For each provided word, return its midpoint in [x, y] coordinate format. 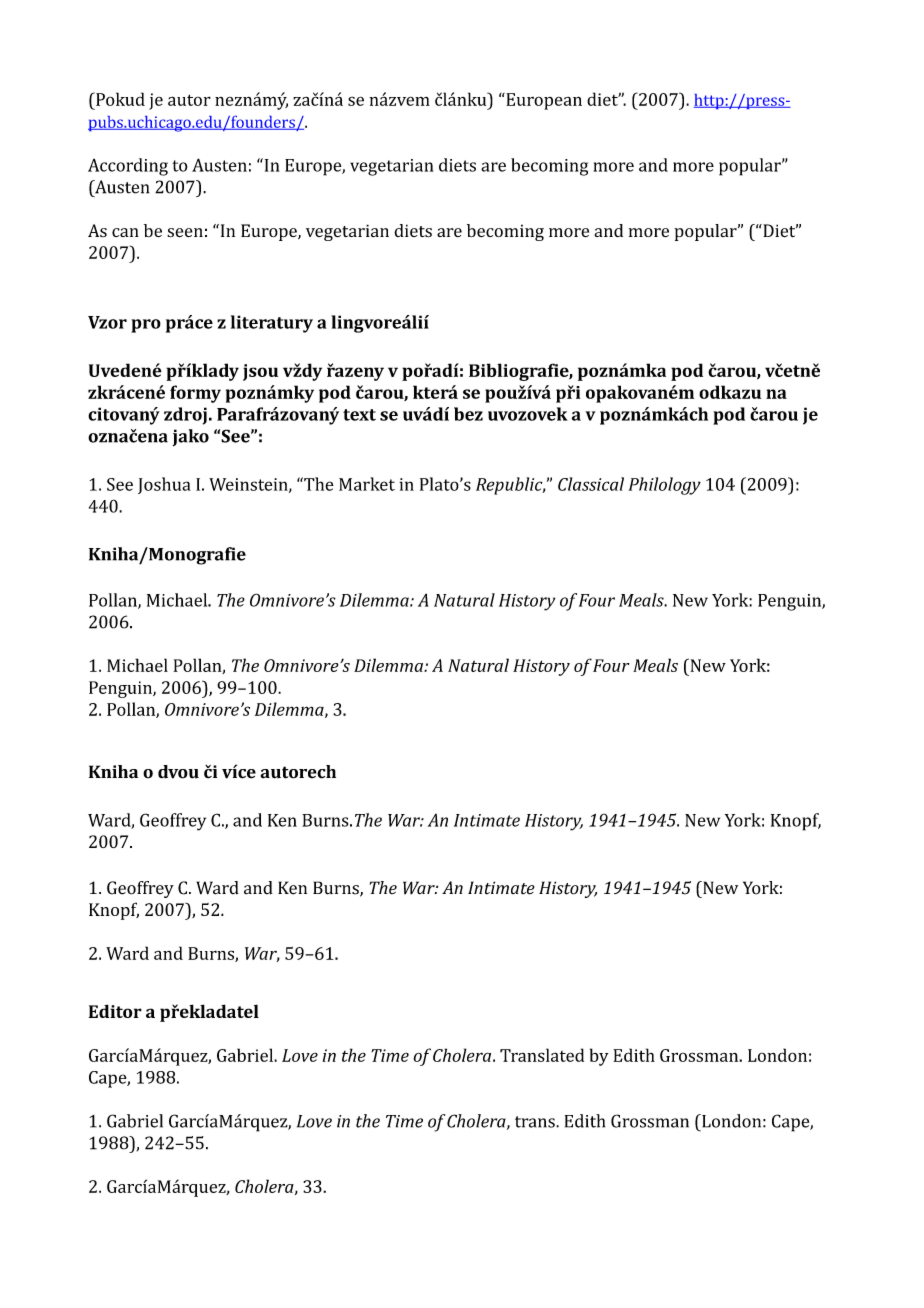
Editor [115, 1011]
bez [468, 414]
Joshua [164, 485]
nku [473, 99]
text [359, 415]
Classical [591, 484]
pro [146, 326]
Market [367, 484]
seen [185, 233]
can [125, 232]
